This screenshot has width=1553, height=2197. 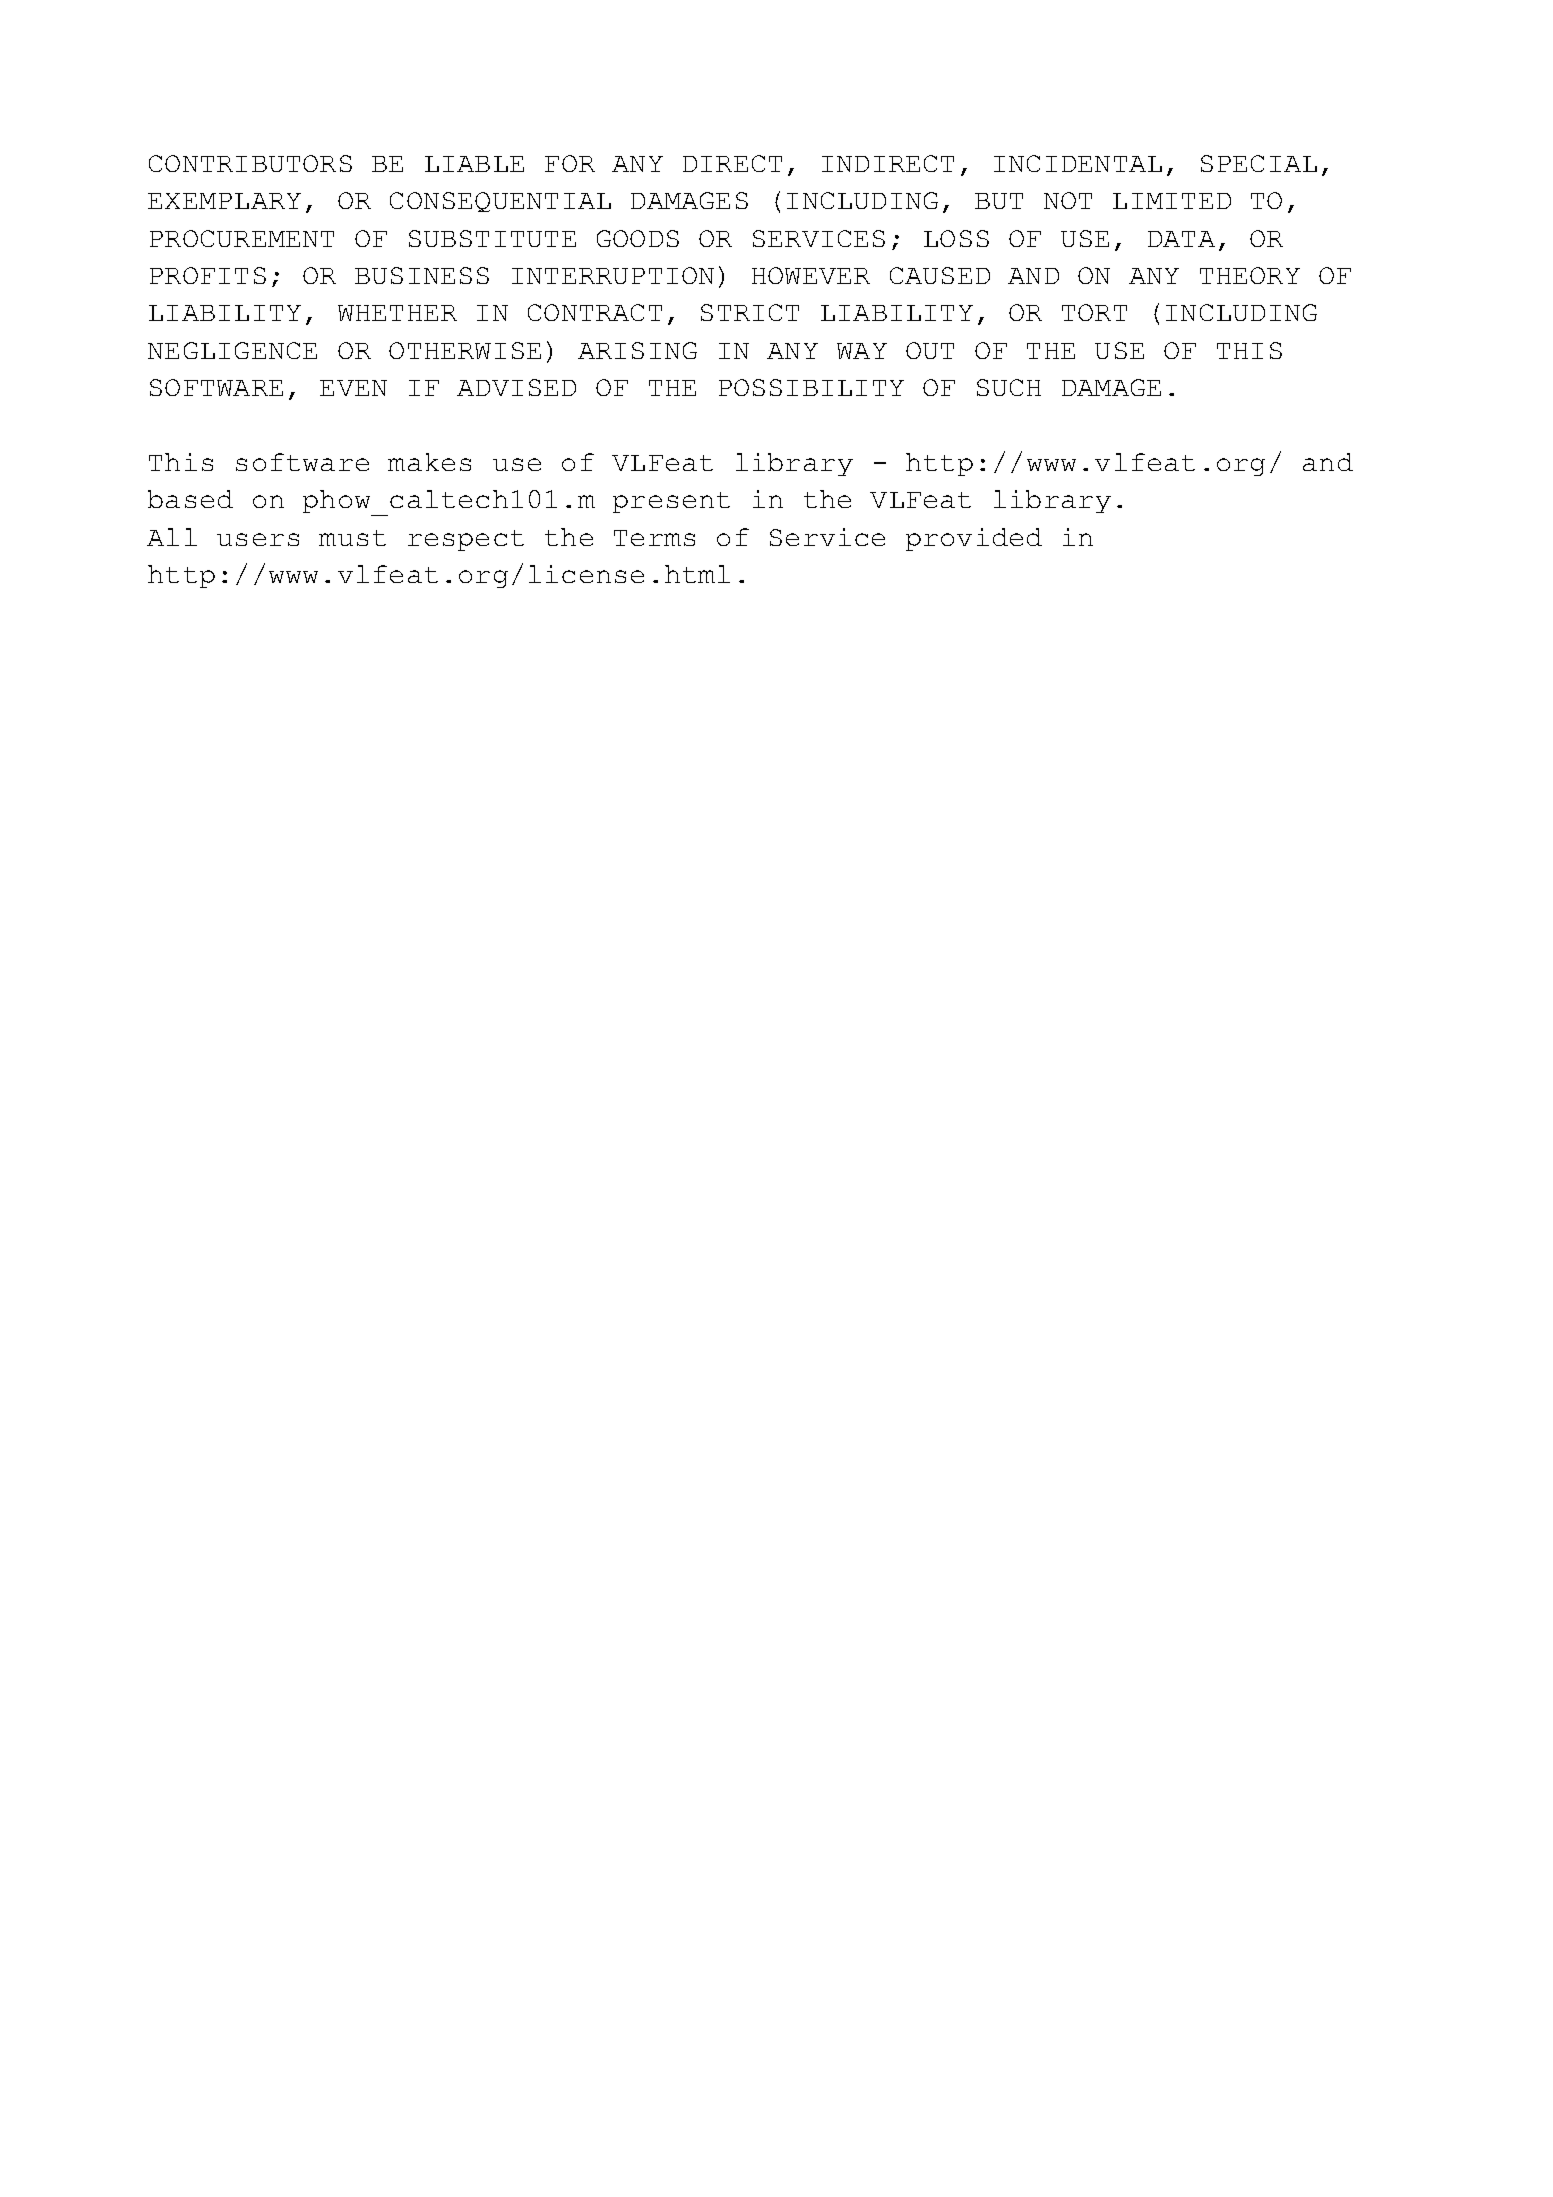 I want to click on makes, so click(x=429, y=462).
